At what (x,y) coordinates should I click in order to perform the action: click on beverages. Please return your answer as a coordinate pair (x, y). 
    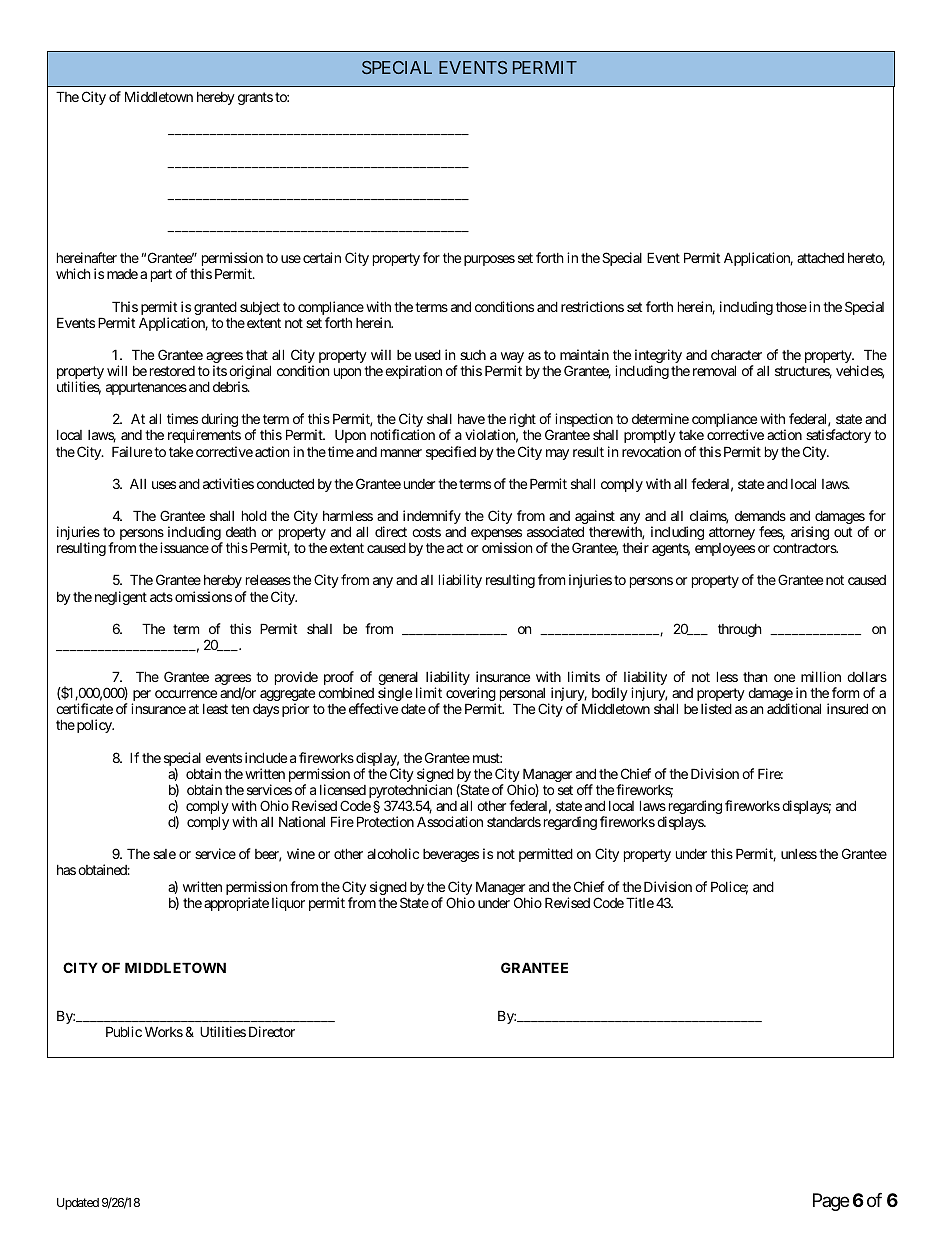
    Looking at the image, I should click on (451, 855).
